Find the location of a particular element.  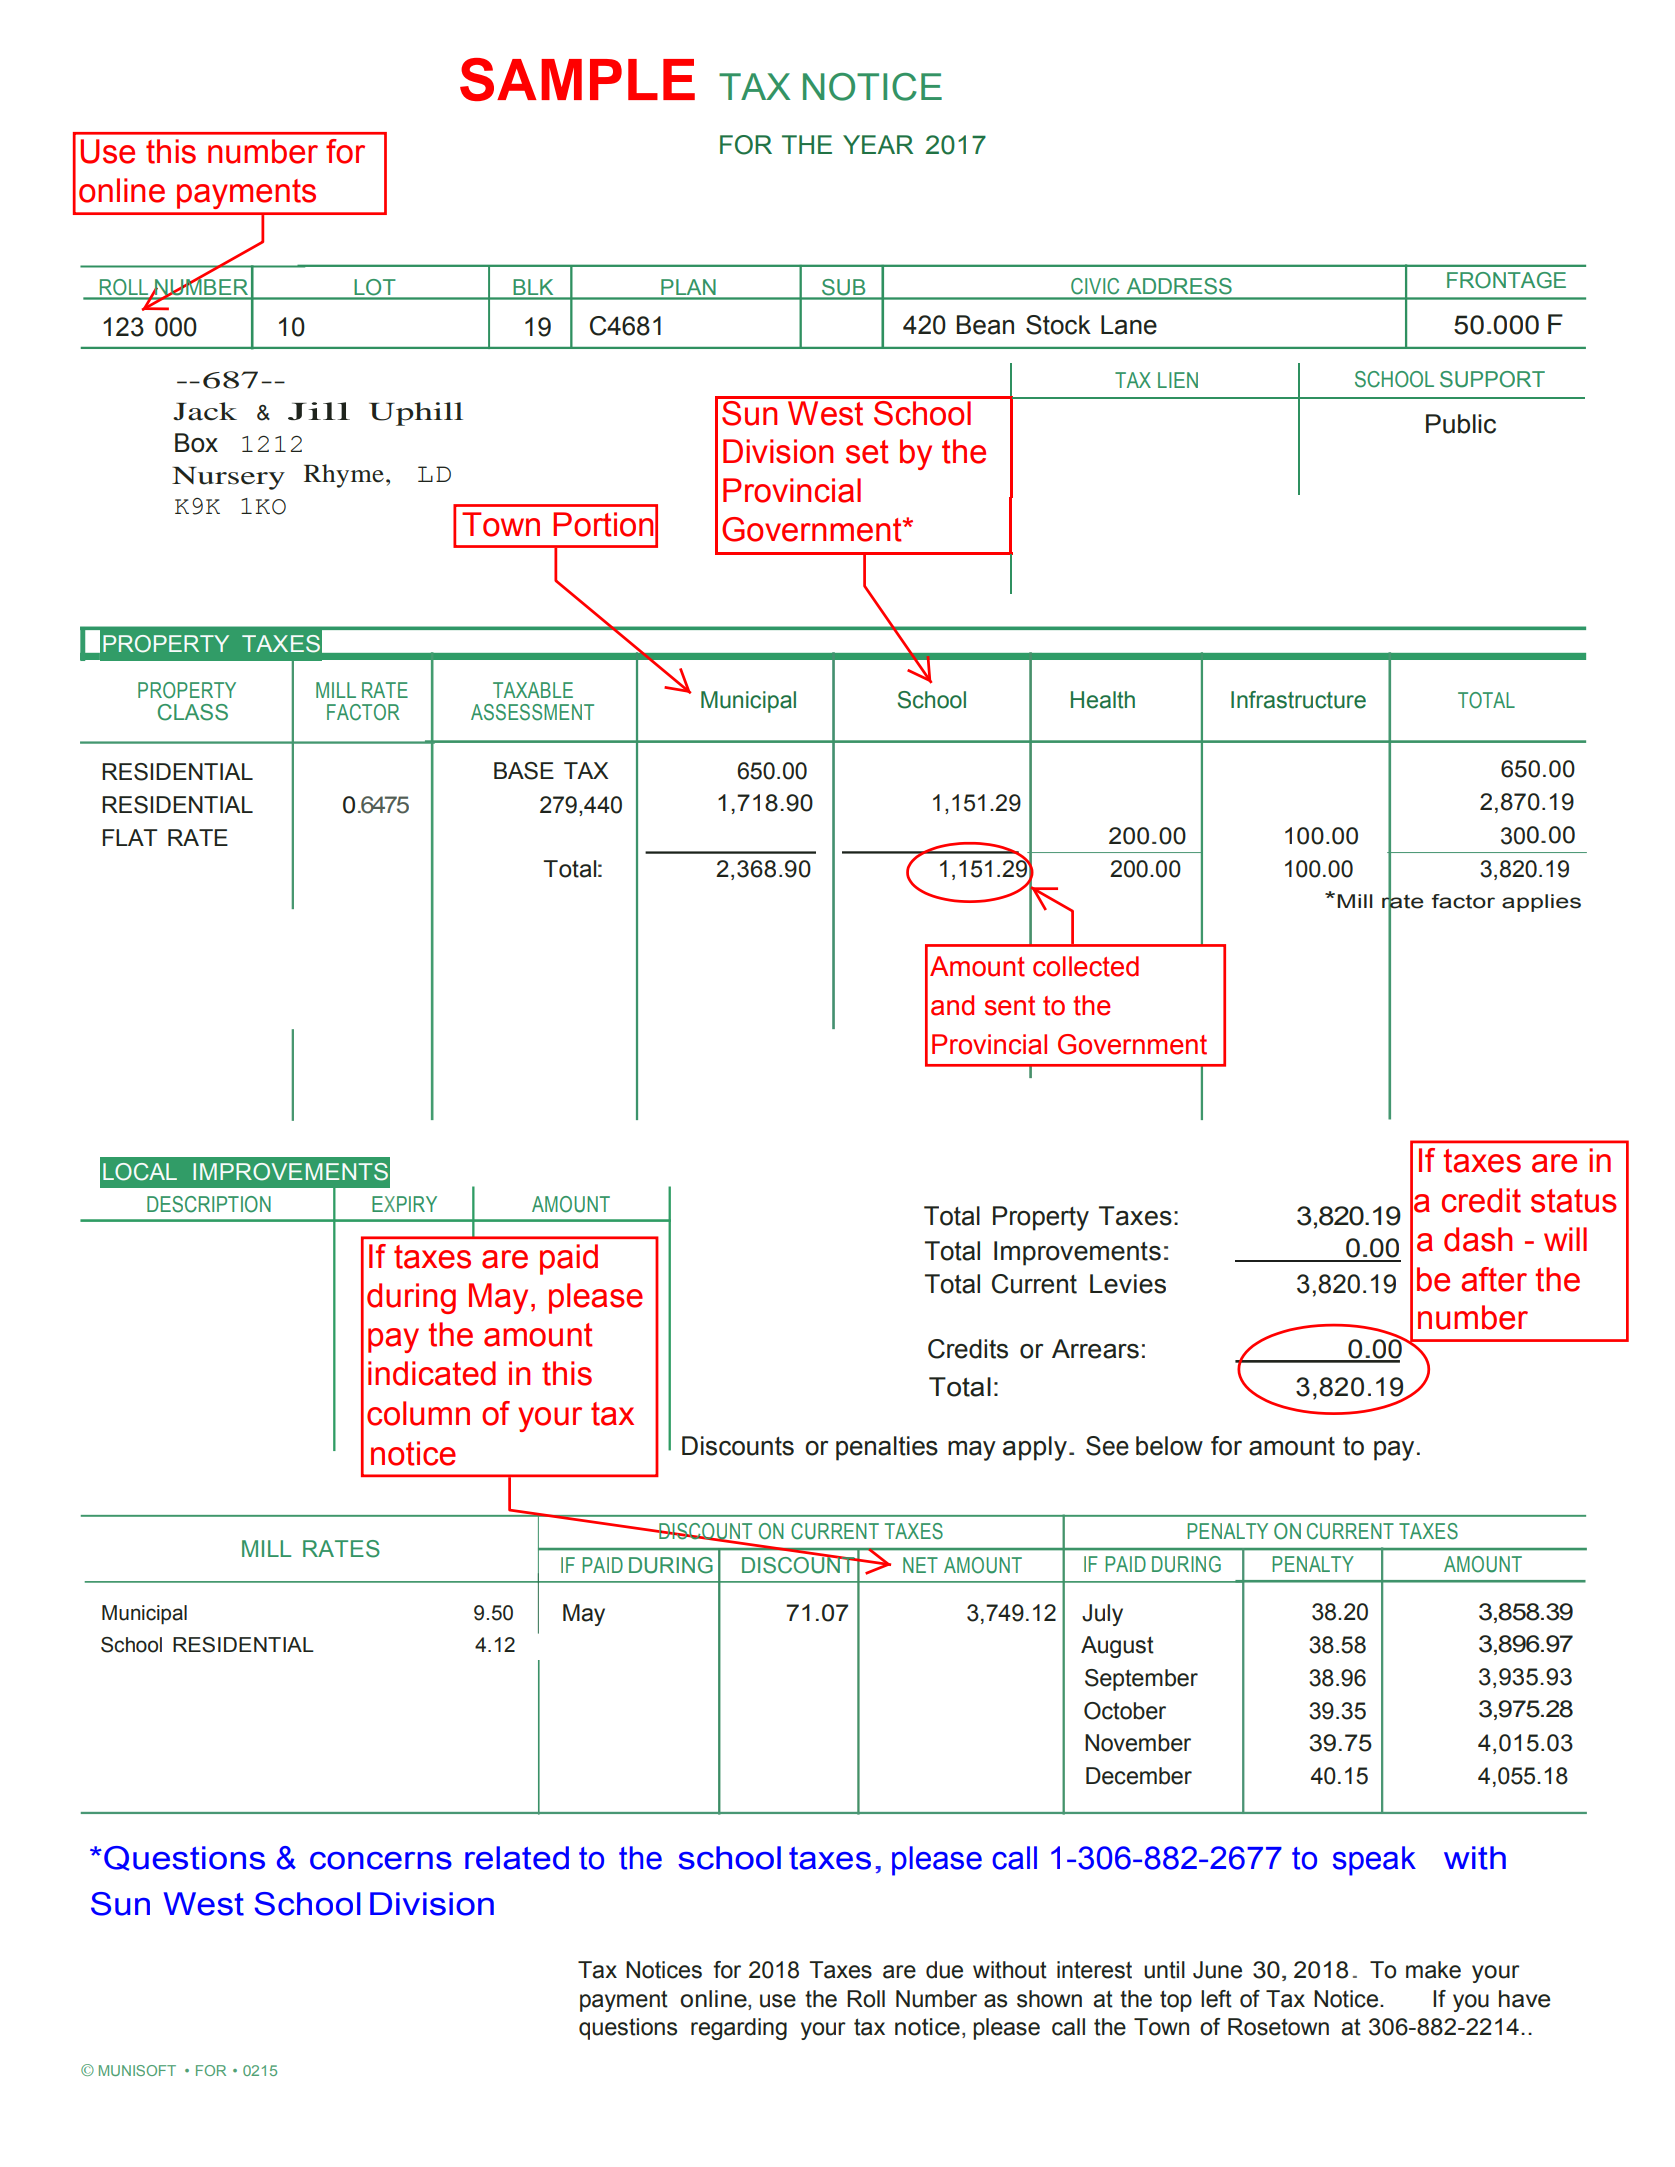

SUPPORT is located at coordinates (1492, 379).
